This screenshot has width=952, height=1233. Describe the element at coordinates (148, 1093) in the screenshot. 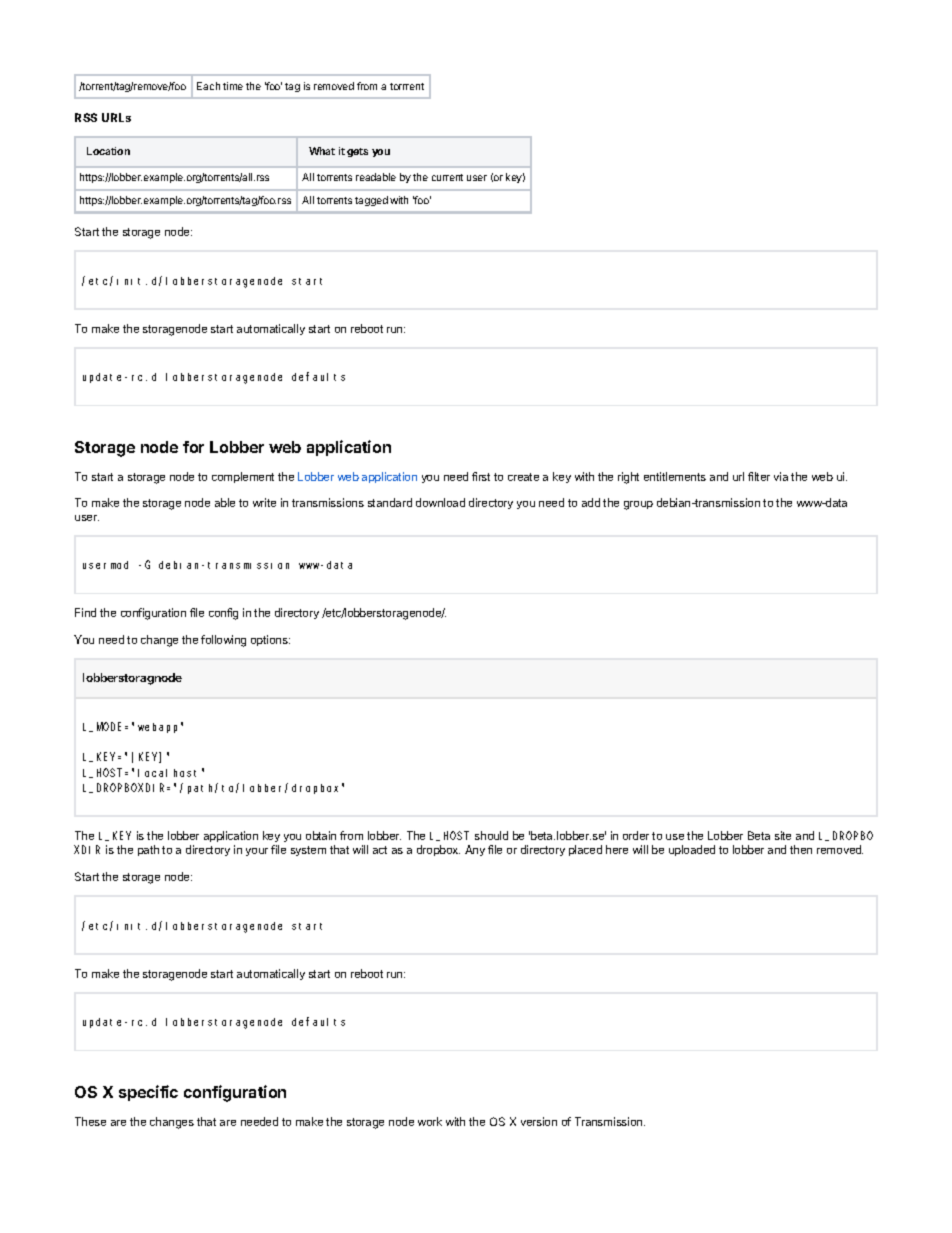

I see `specific` at that location.
